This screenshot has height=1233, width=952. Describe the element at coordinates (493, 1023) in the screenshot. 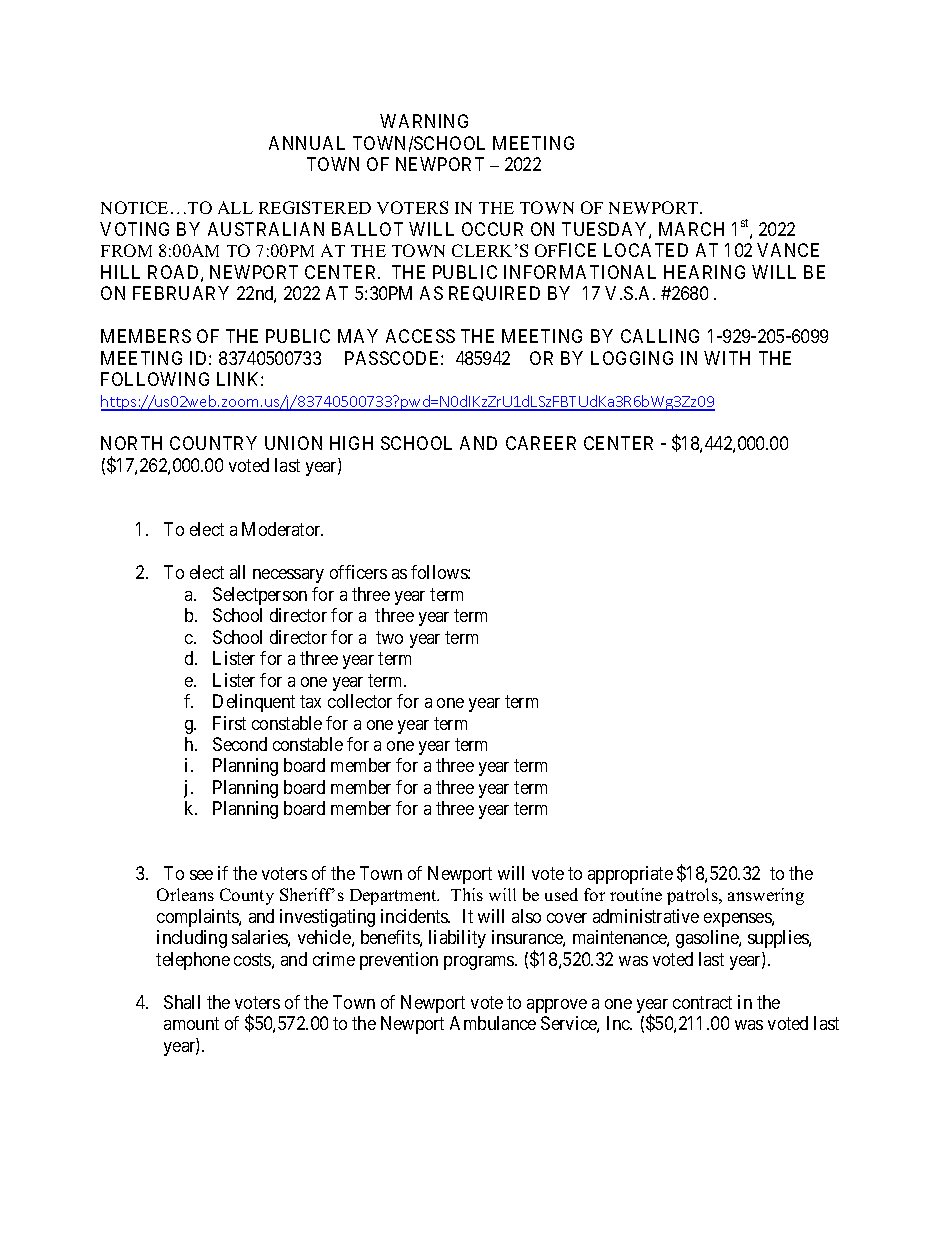

I see `Ambulance` at that location.
